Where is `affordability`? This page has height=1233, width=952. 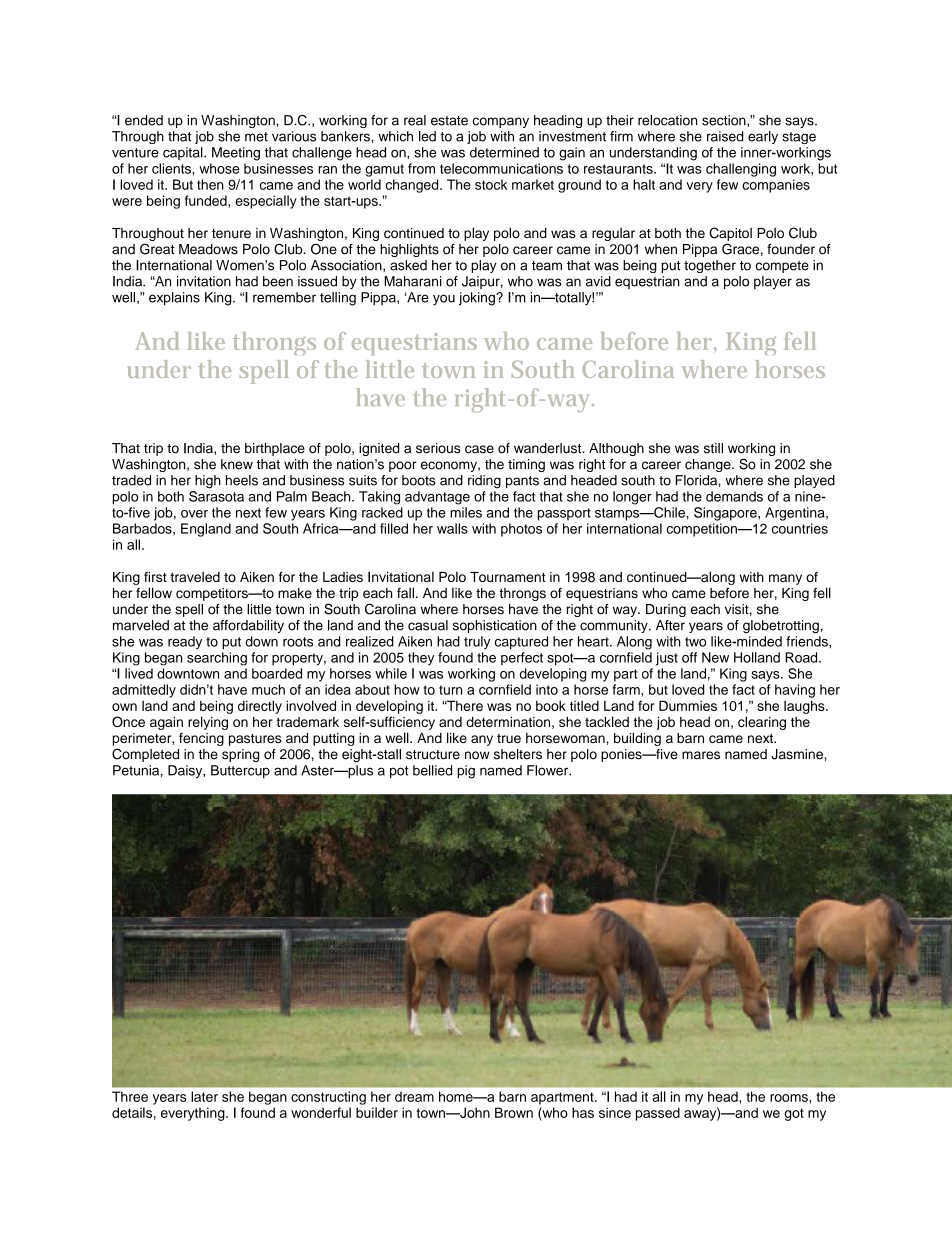 affordability is located at coordinates (248, 626).
